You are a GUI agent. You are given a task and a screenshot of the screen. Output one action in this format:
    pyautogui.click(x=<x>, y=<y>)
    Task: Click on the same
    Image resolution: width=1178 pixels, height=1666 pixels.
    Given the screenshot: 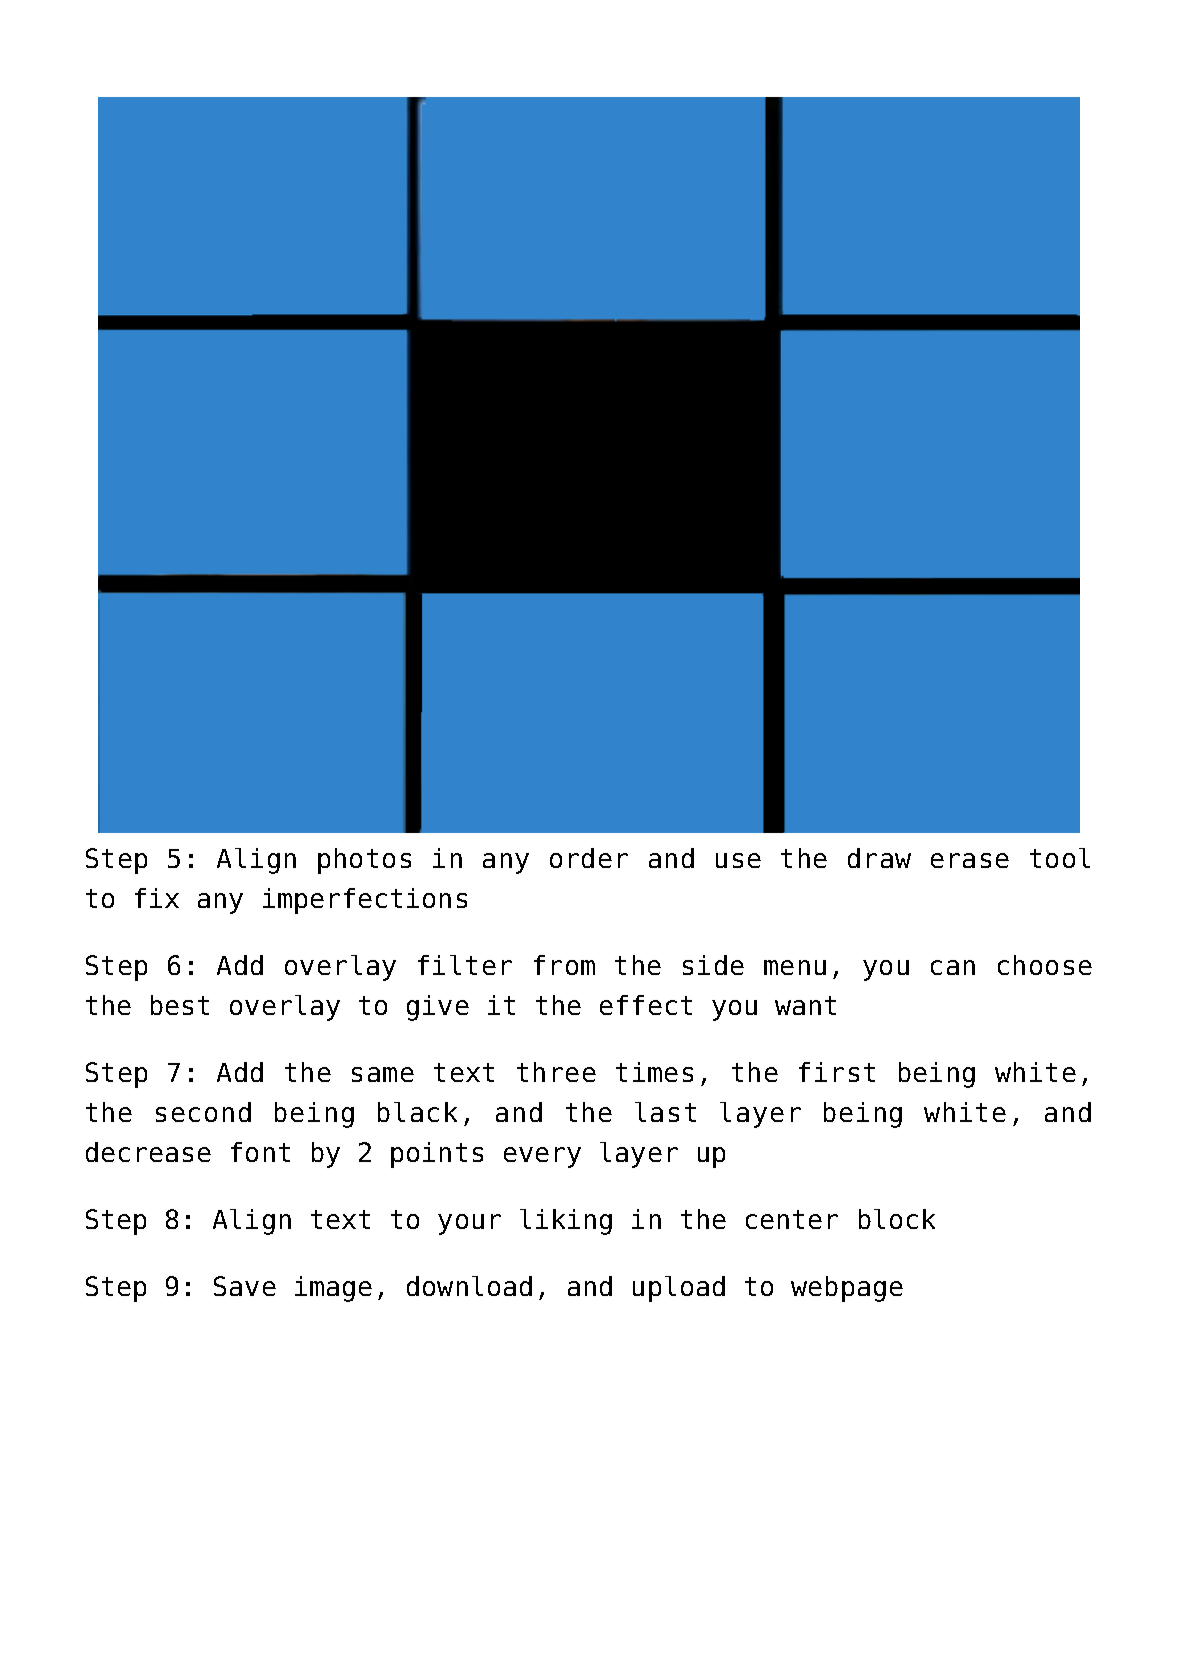 What is the action you would take?
    pyautogui.click(x=383, y=1074)
